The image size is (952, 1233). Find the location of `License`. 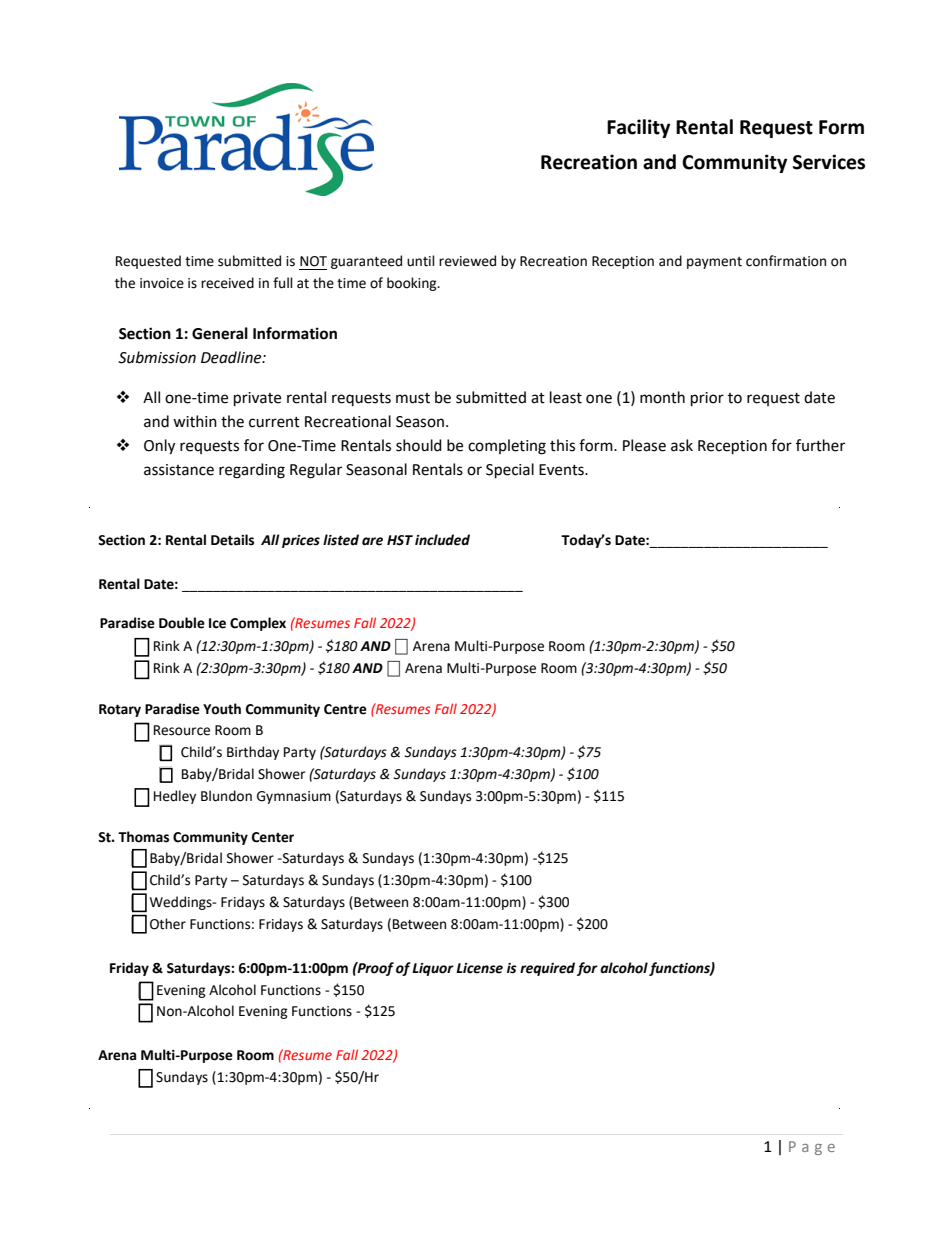

License is located at coordinates (479, 968).
